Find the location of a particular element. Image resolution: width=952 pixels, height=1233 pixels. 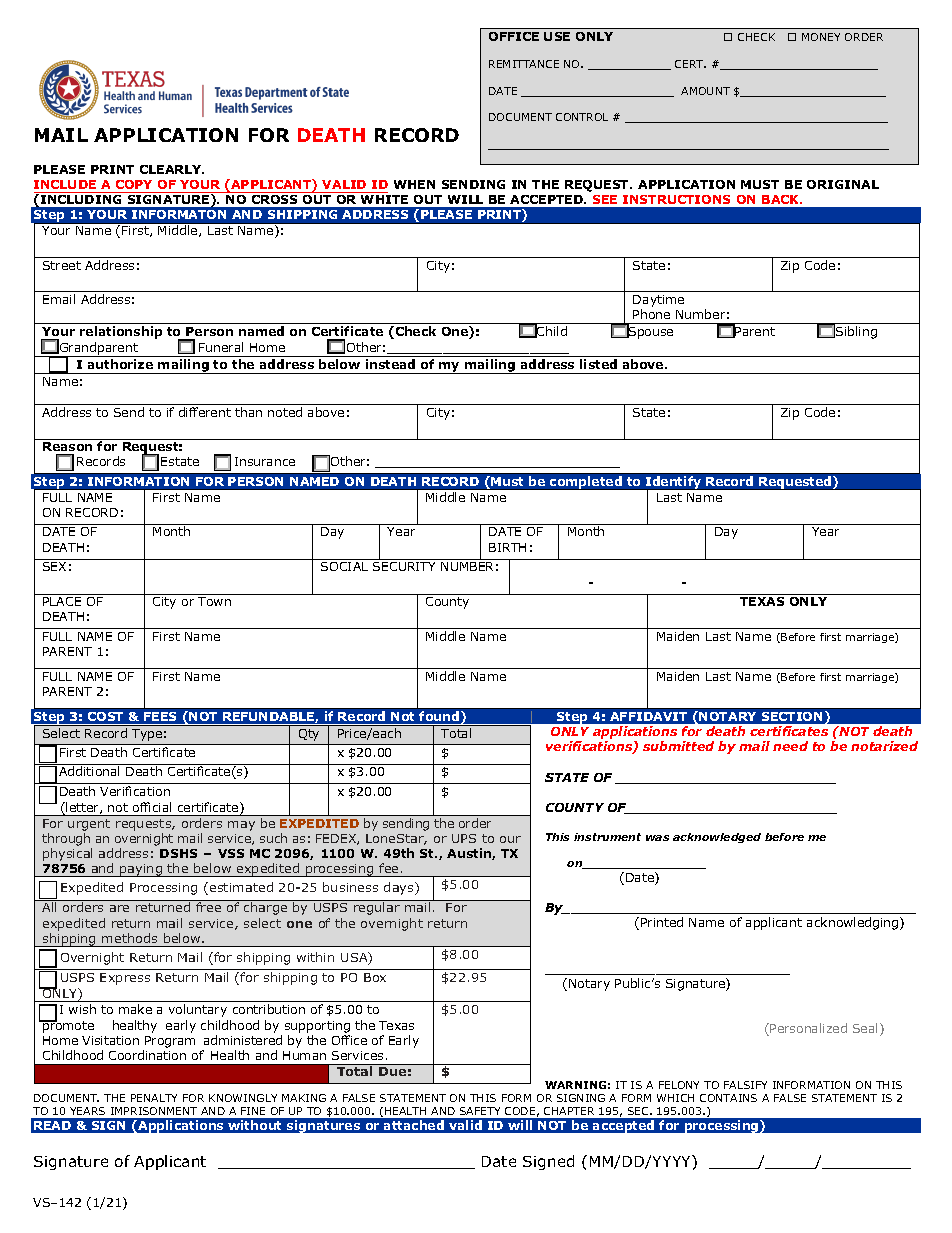

found is located at coordinates (440, 717).
